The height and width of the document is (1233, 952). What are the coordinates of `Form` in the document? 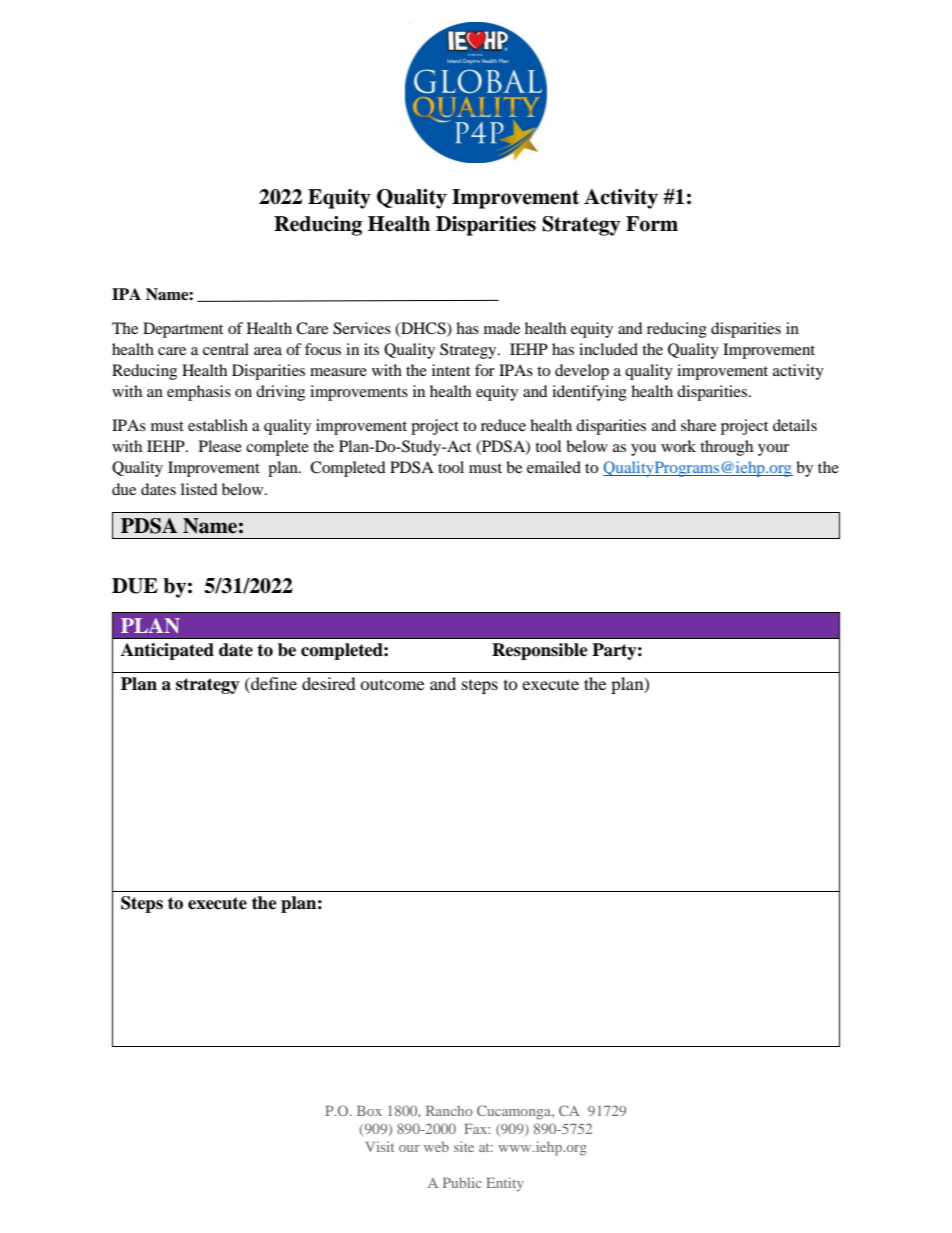 It's located at (652, 224).
